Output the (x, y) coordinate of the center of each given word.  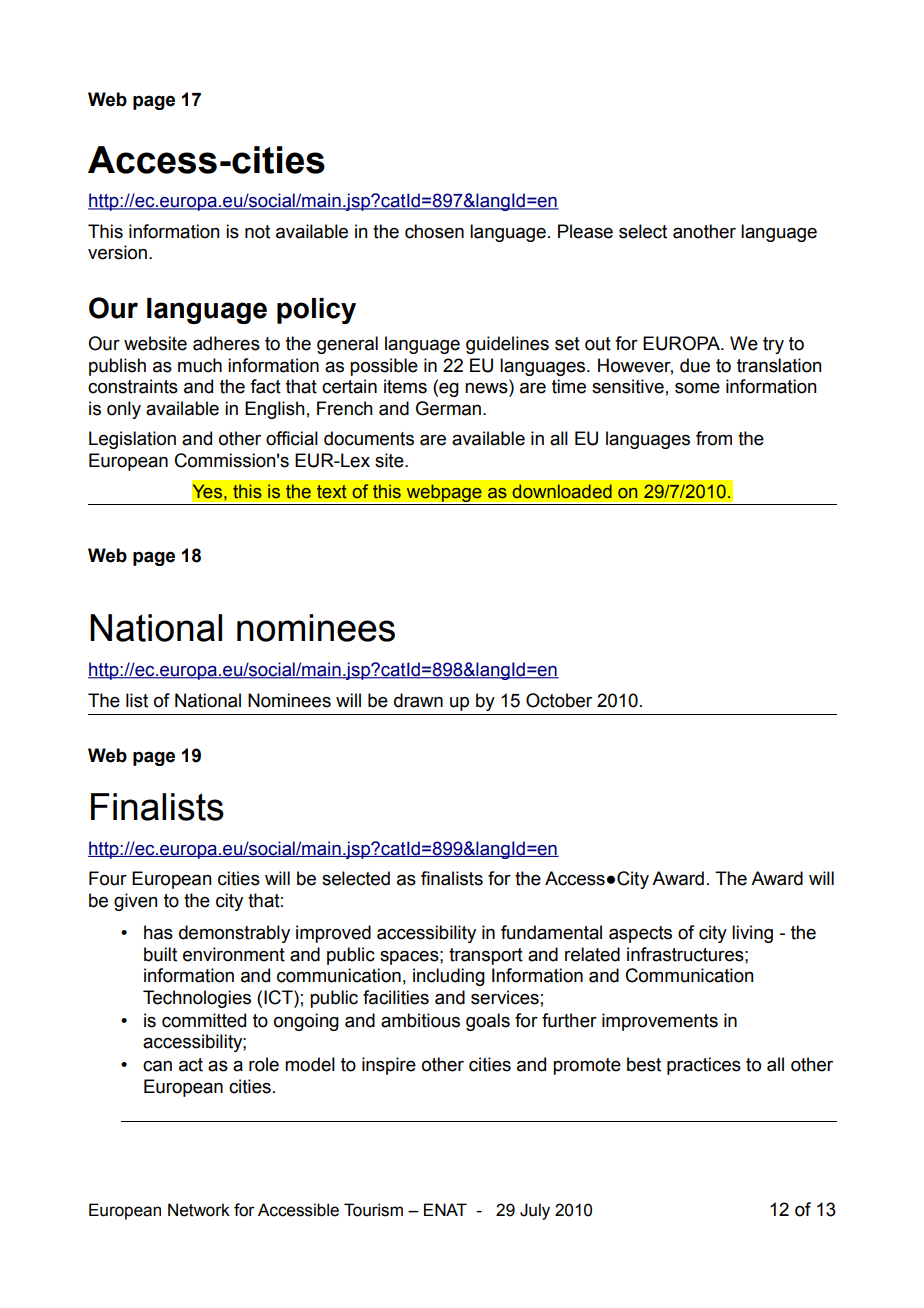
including (449, 977)
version (117, 252)
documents (369, 438)
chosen (434, 231)
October (559, 700)
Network (199, 1210)
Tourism (373, 1210)
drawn (418, 700)
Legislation (132, 440)
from (714, 438)
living (752, 934)
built (160, 954)
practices (704, 1066)
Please (585, 231)
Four (108, 878)
